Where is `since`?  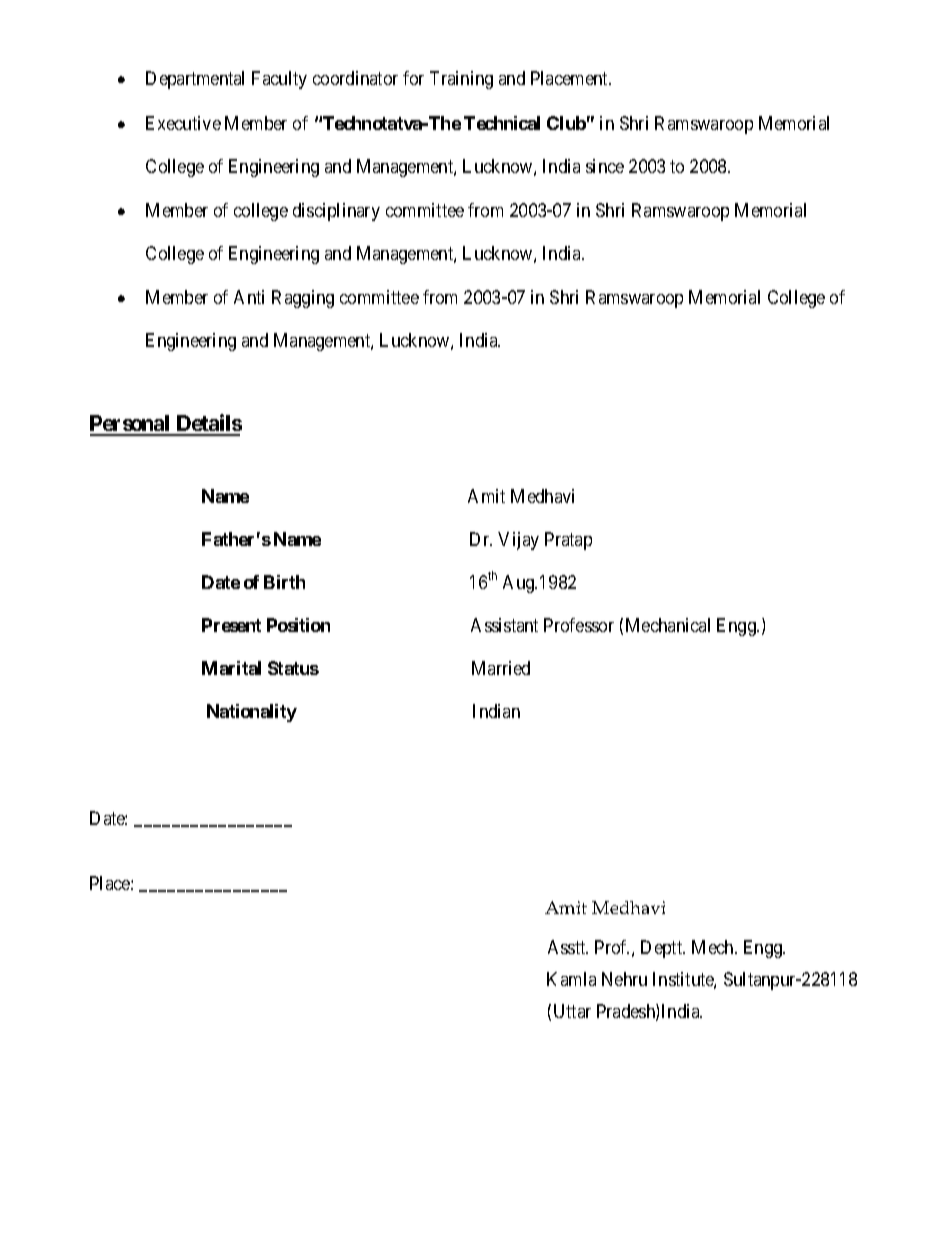 since is located at coordinates (605, 166).
